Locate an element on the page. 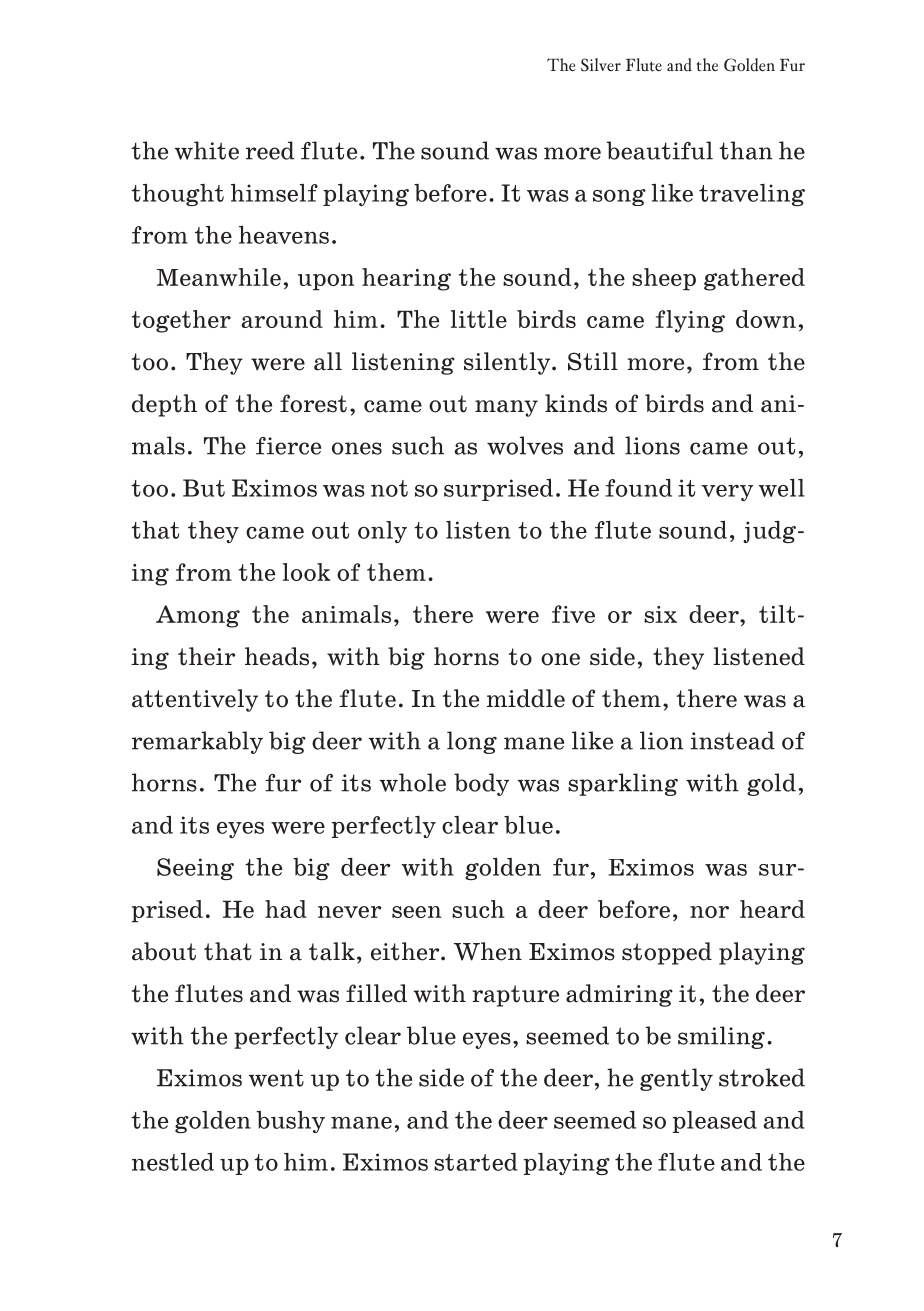 The height and width of the page is (1311, 924). pleased is located at coordinates (715, 1122).
